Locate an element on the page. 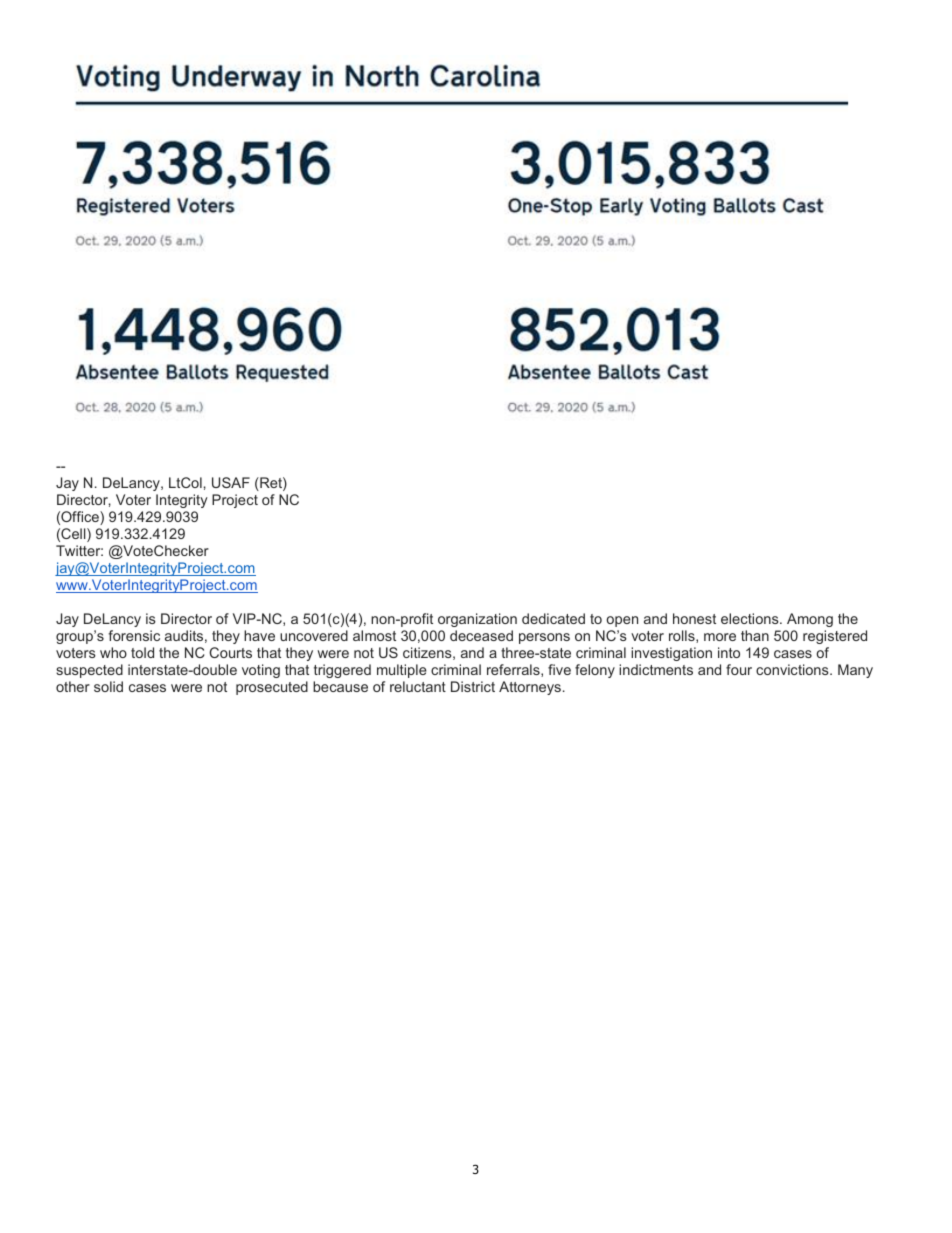  elections is located at coordinates (751, 618).
